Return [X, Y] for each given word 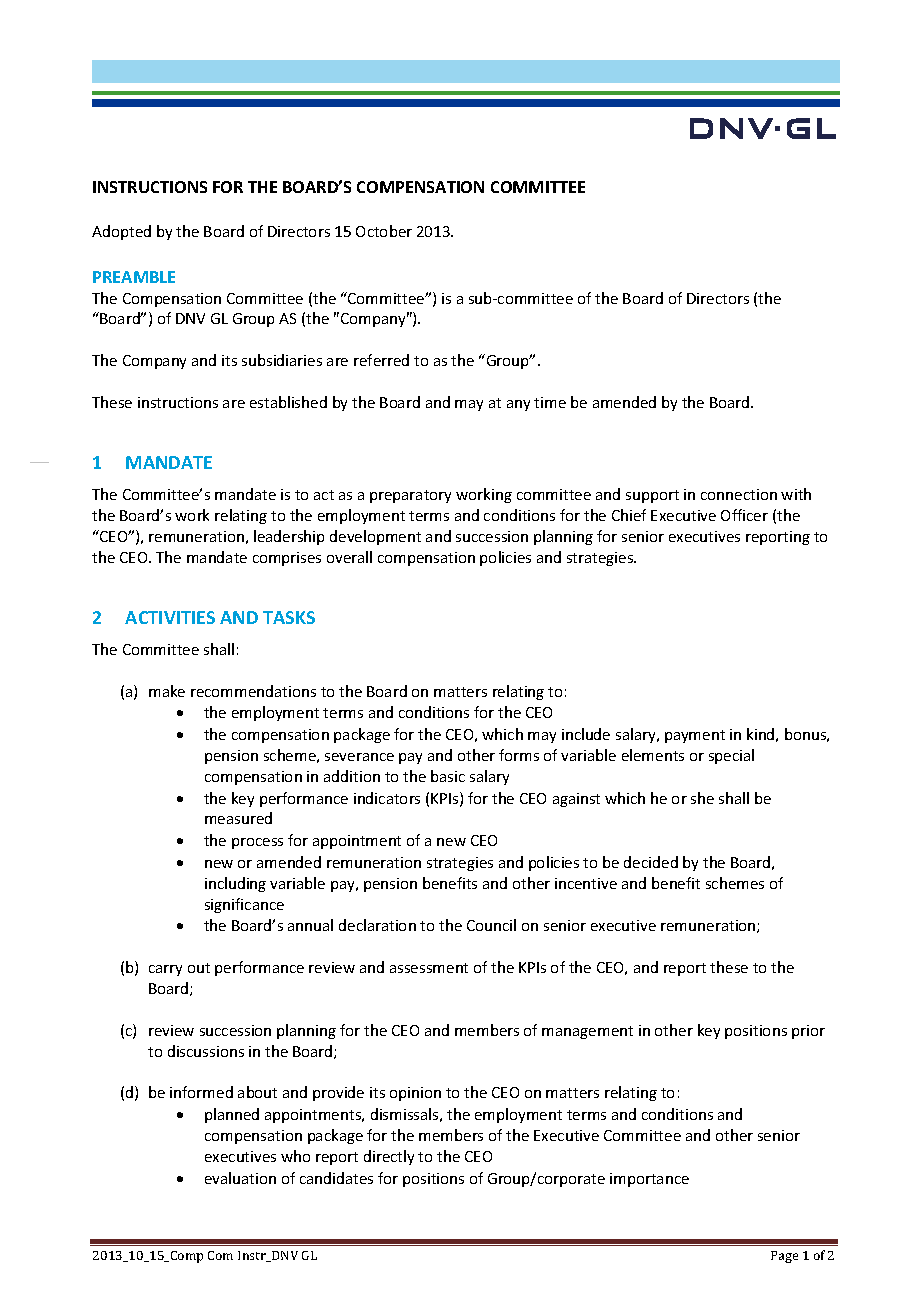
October [384, 231]
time [550, 402]
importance [649, 1180]
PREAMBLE [134, 277]
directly [389, 1157]
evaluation [240, 1178]
